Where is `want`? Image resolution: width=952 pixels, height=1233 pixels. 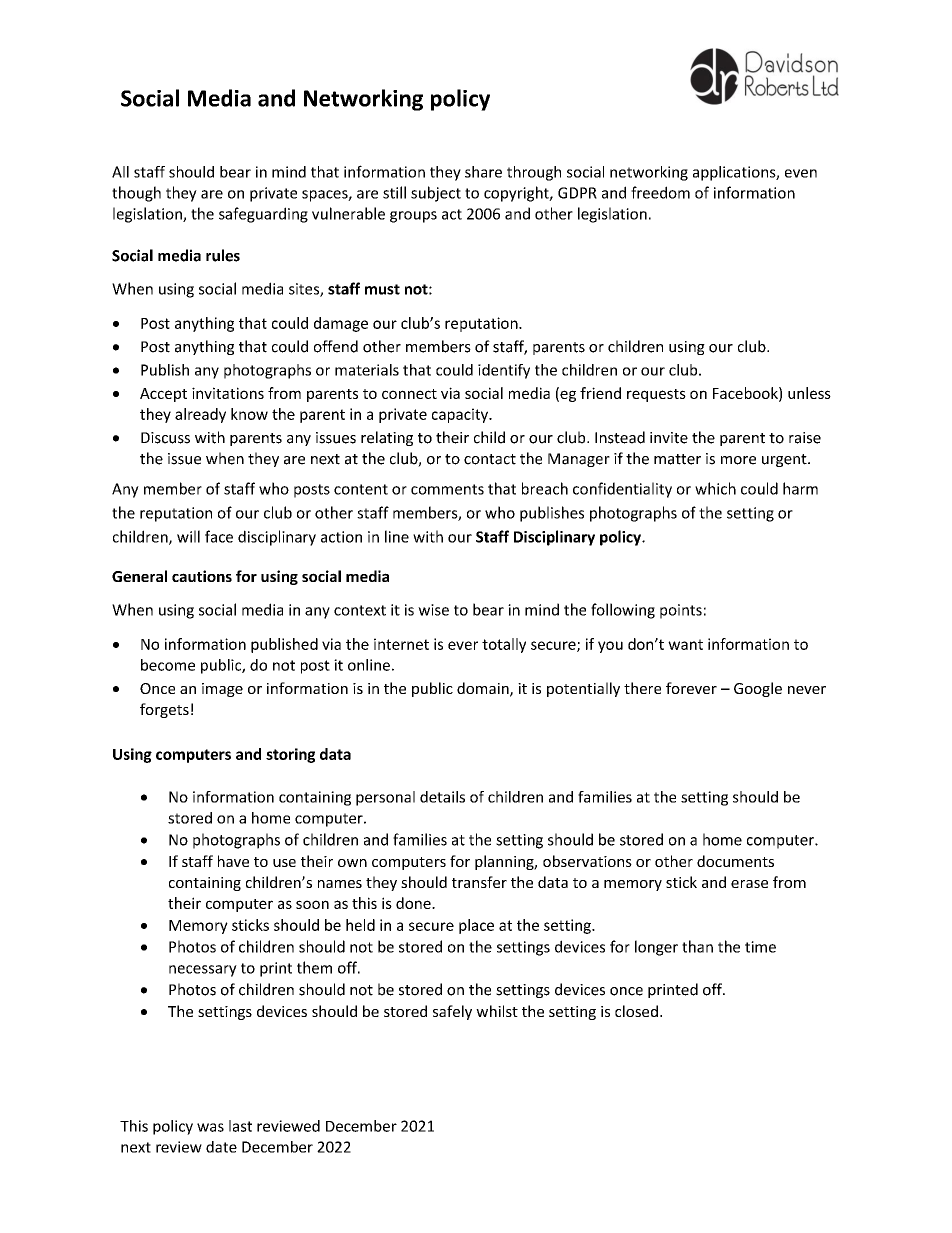 want is located at coordinates (685, 644).
